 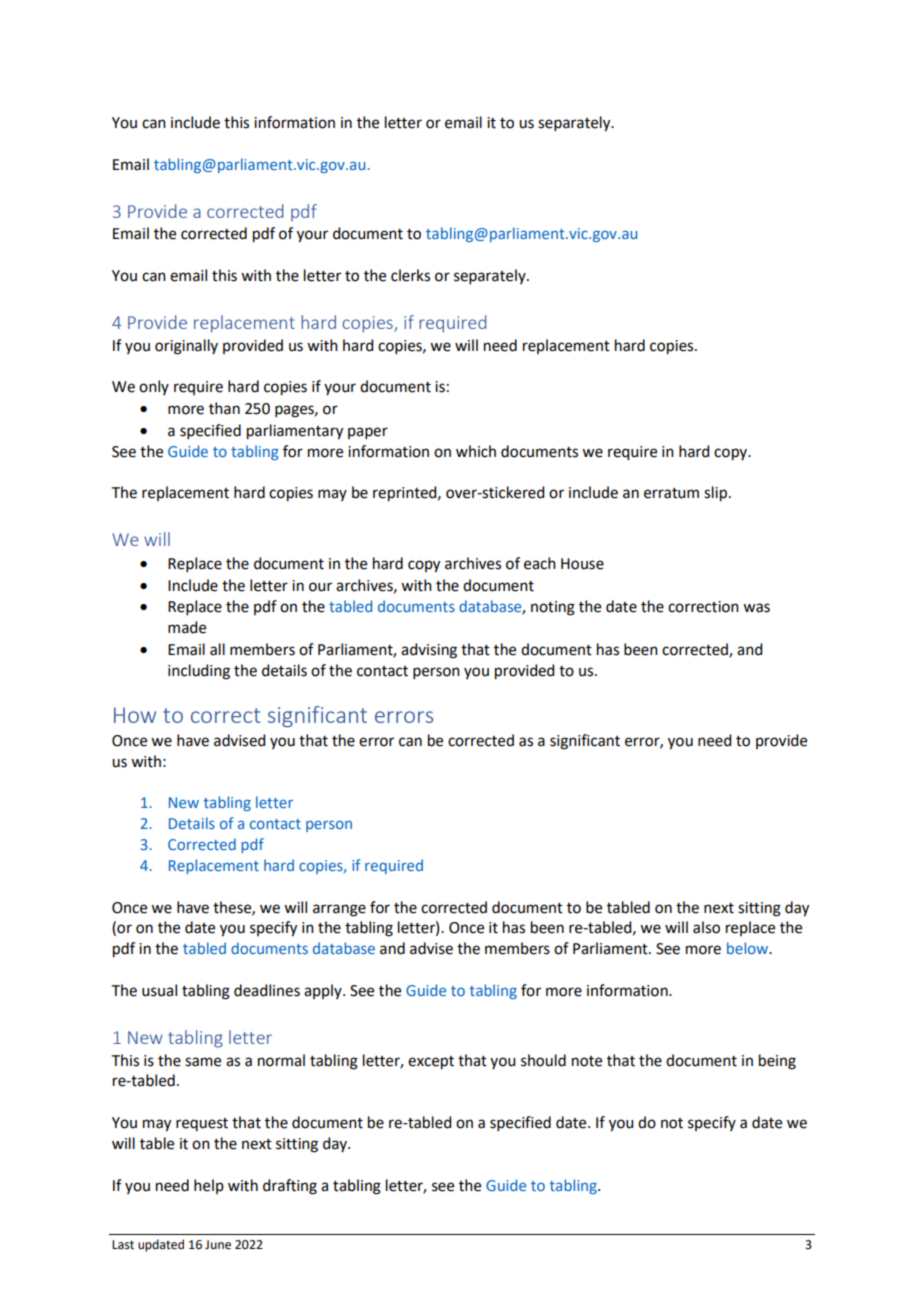 What do you see at coordinates (186, 347) in the screenshot?
I see `originally` at bounding box center [186, 347].
